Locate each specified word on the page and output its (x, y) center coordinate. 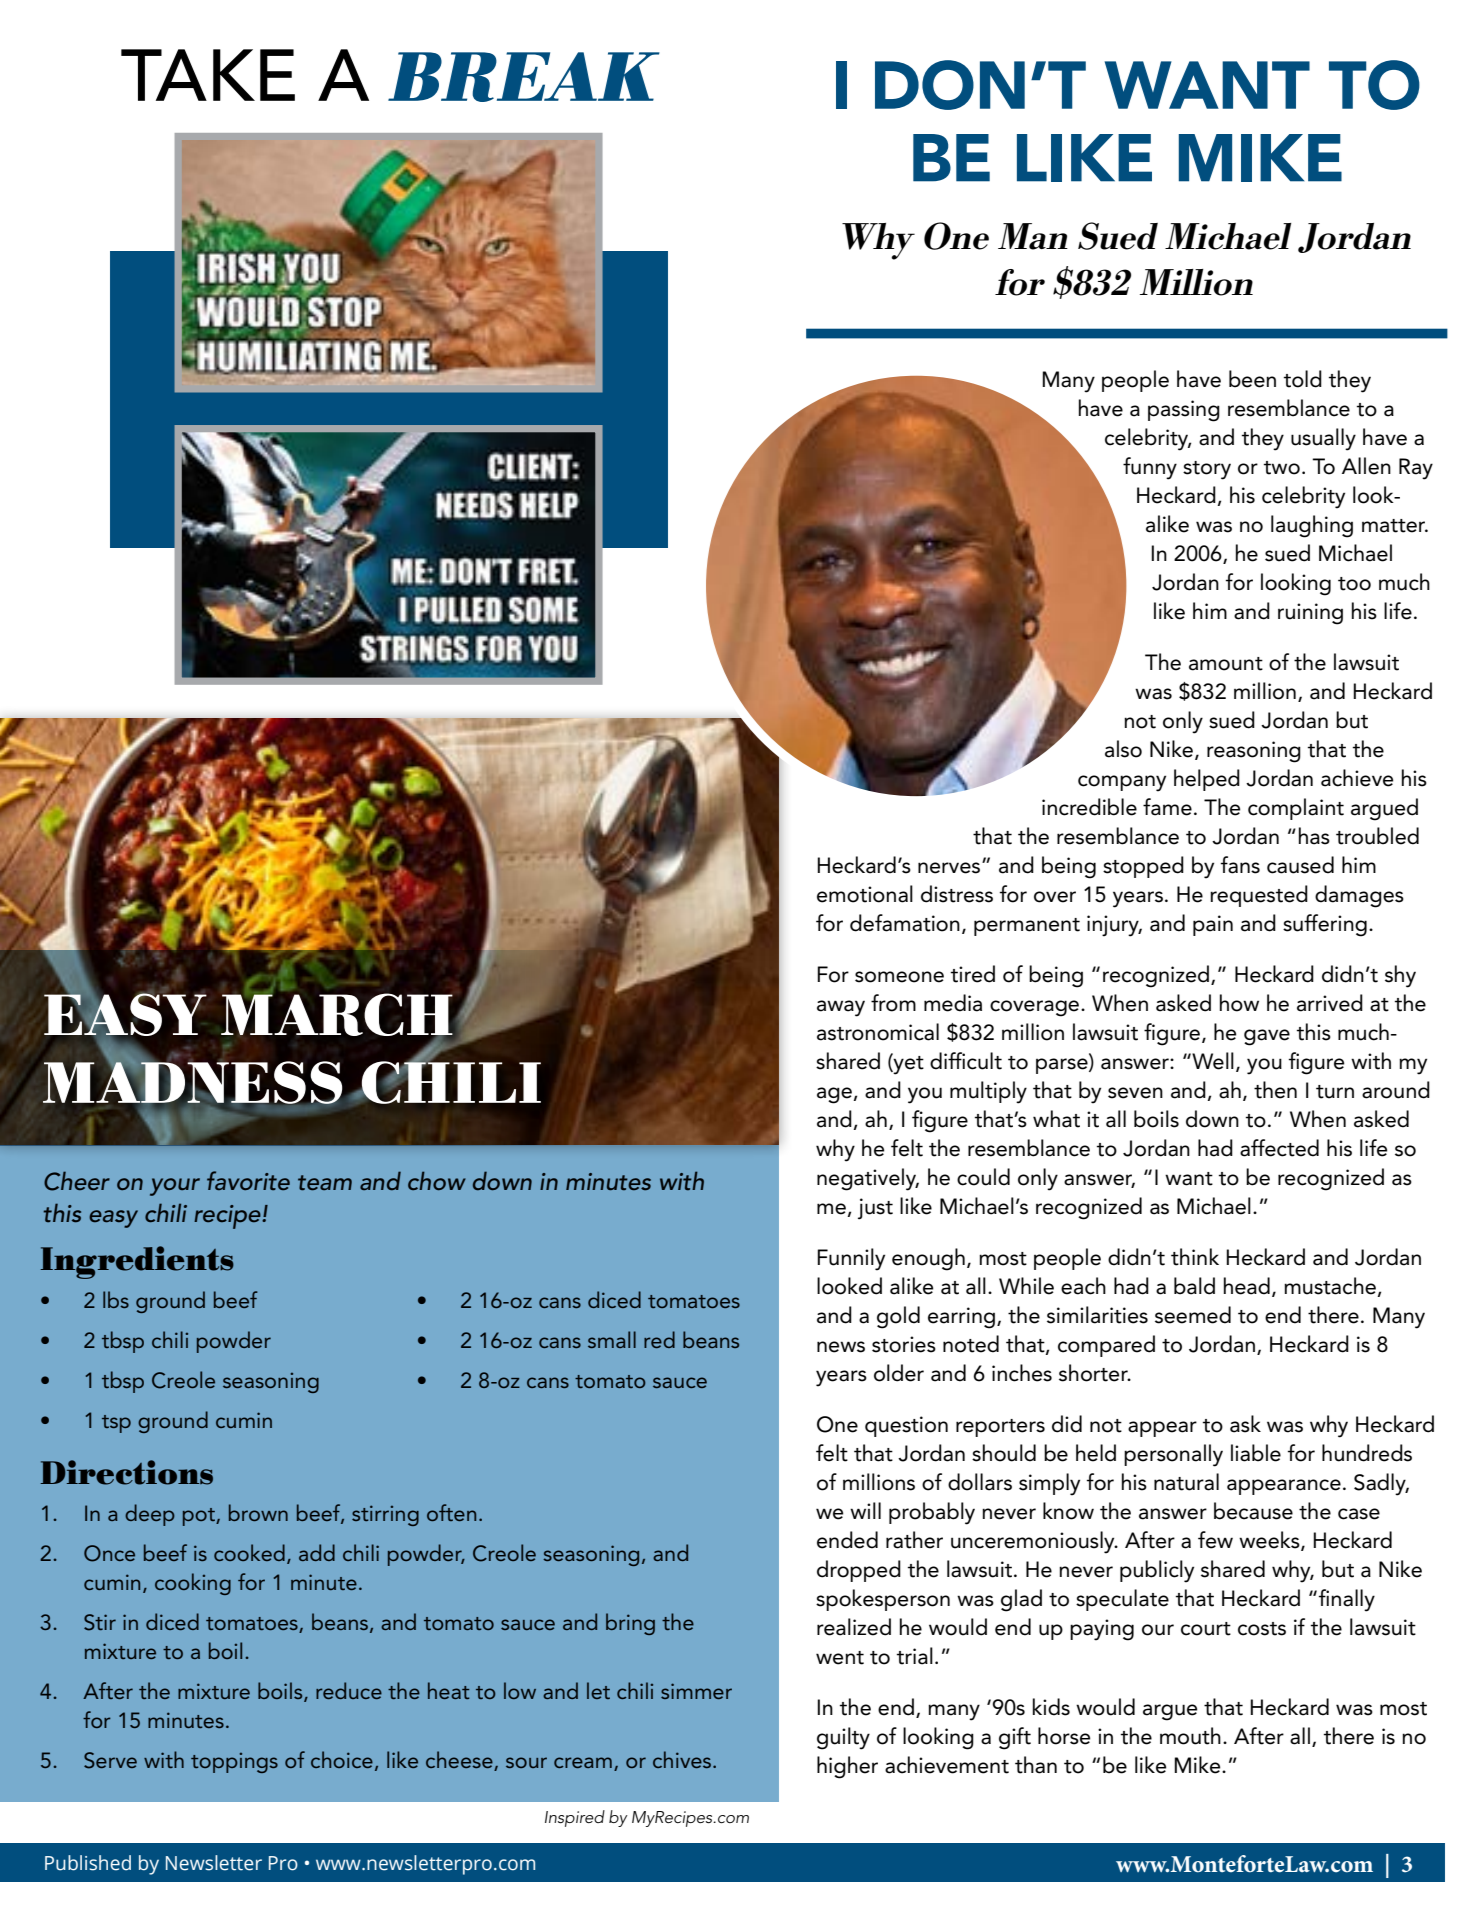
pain (1213, 925)
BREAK (524, 77)
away (841, 1008)
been (1252, 379)
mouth (1190, 1736)
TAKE (208, 75)
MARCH (337, 1014)
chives (683, 1759)
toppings (234, 1762)
